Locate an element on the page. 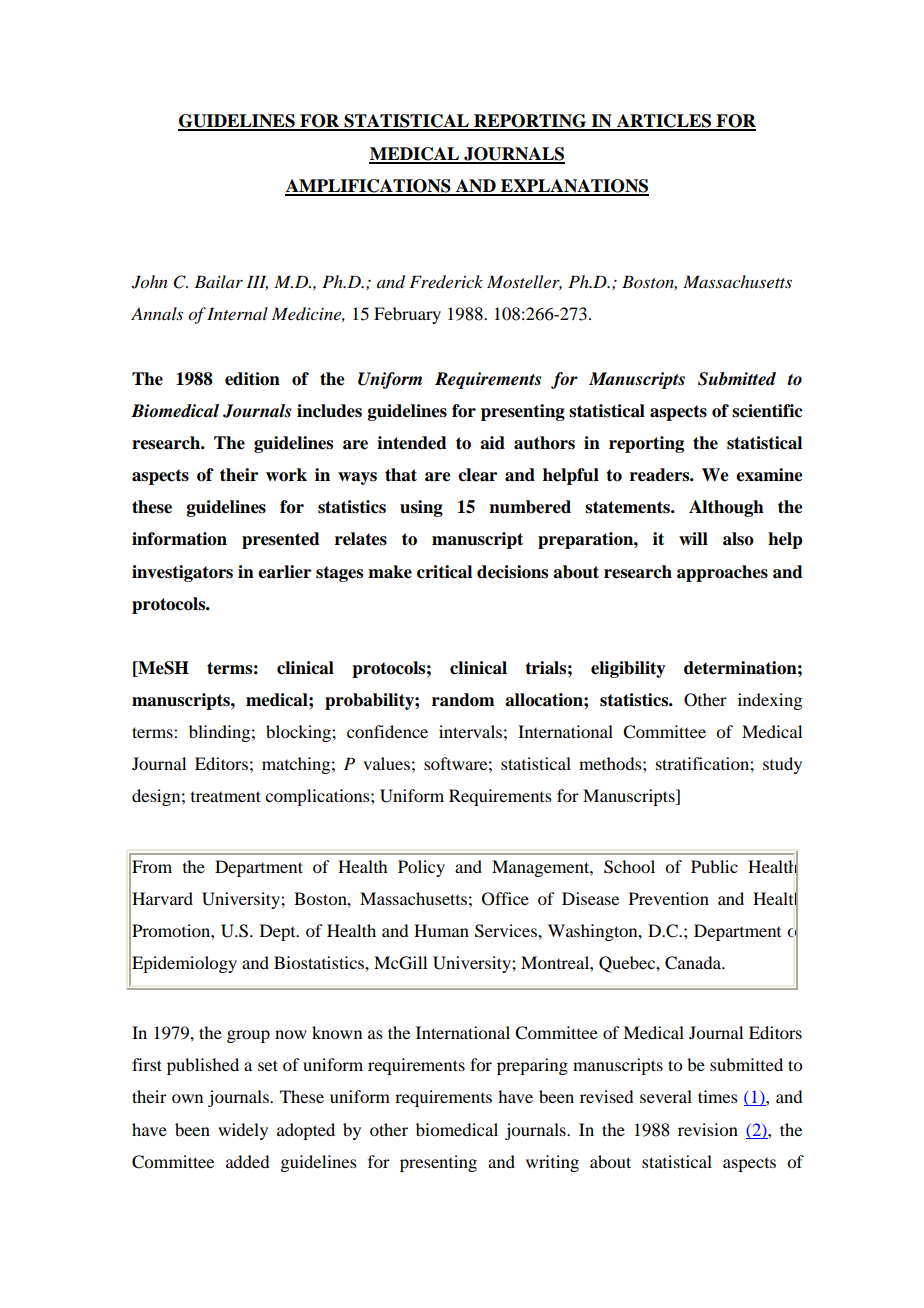  Internal is located at coordinates (237, 313).
